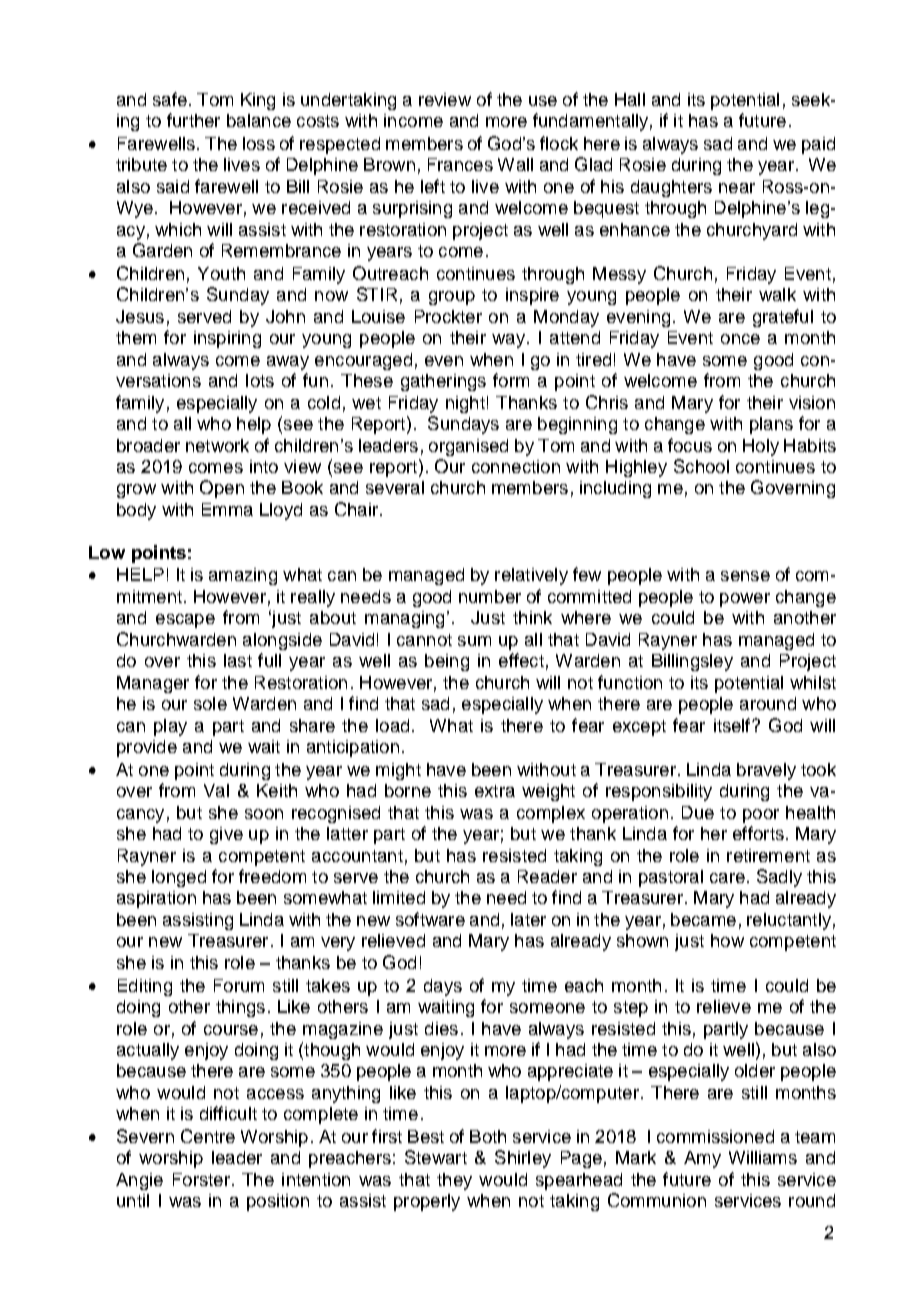  I want to click on Frances, so click(460, 164).
